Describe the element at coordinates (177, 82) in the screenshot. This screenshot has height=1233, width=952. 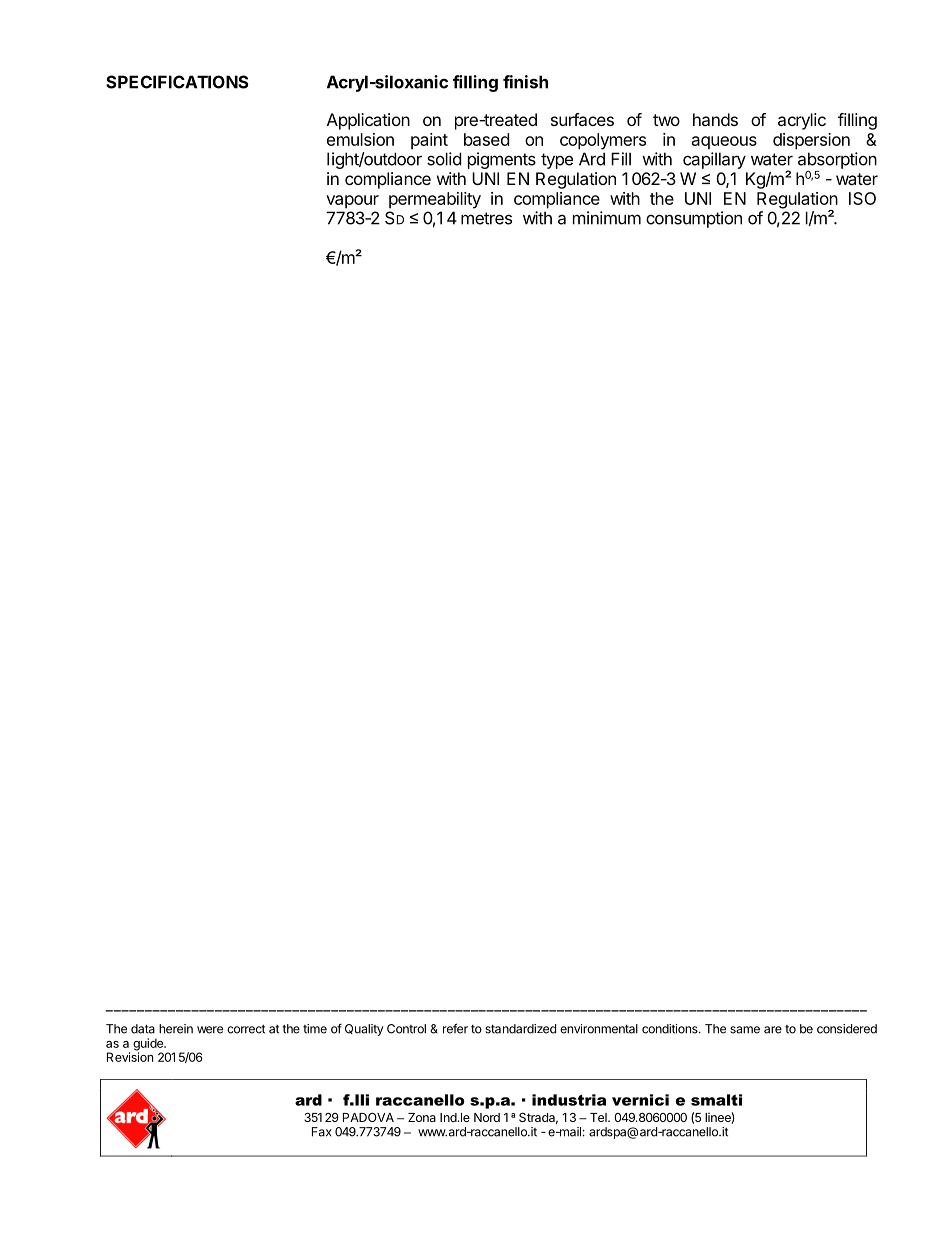
I see `SPECIFICATIONS` at that location.
